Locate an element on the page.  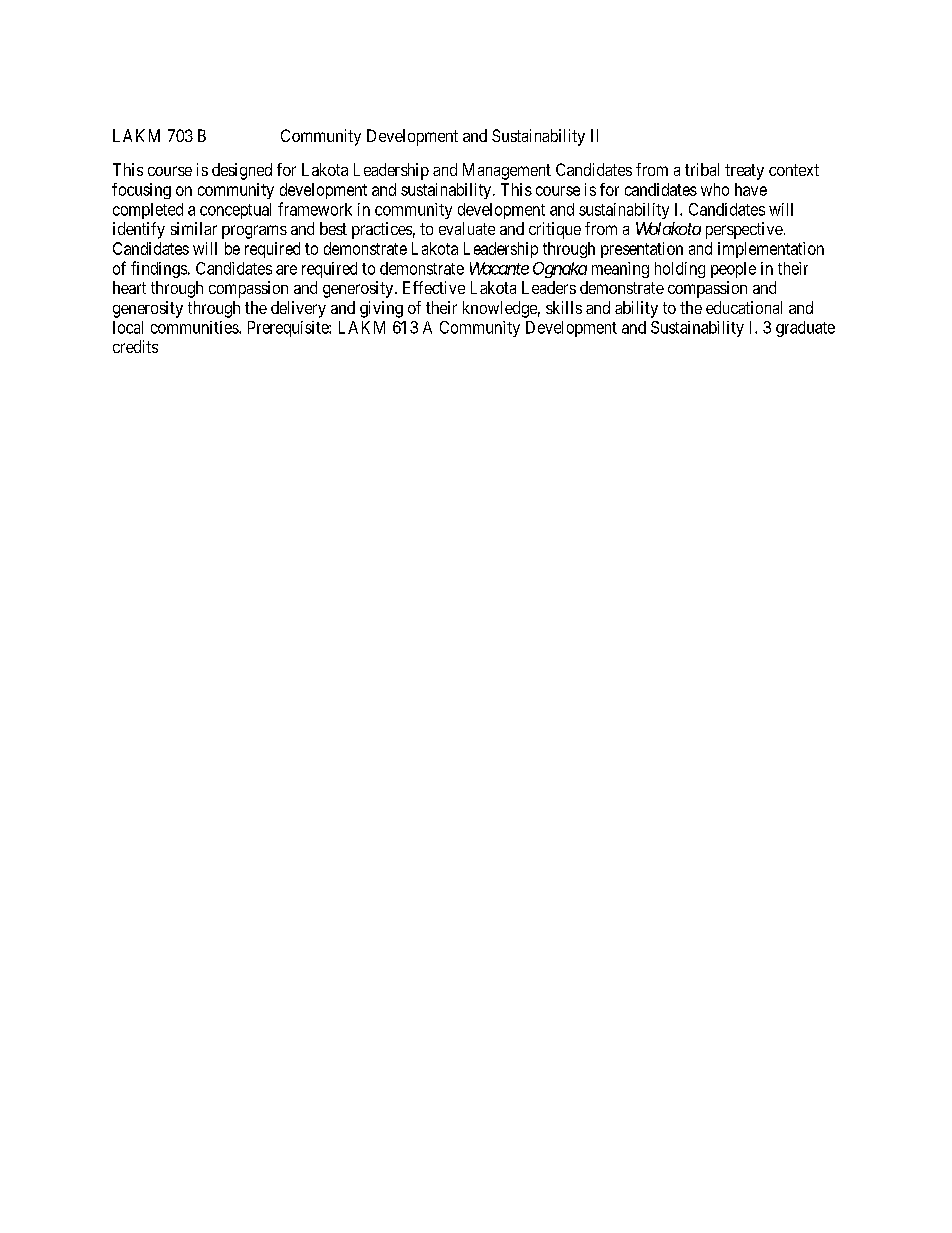
framework is located at coordinates (315, 209).
